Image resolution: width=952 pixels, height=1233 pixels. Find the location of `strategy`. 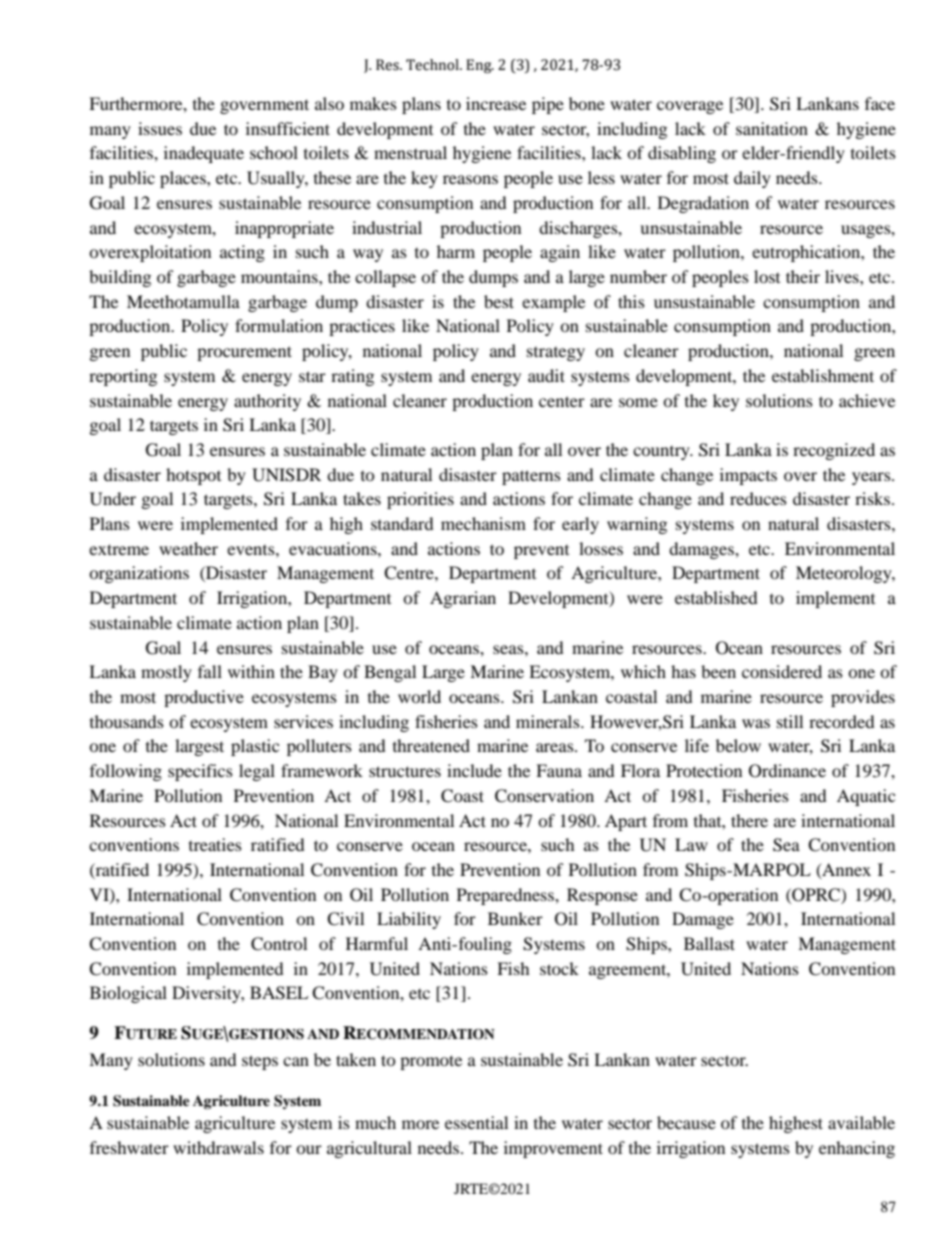

strategy is located at coordinates (556, 354).
